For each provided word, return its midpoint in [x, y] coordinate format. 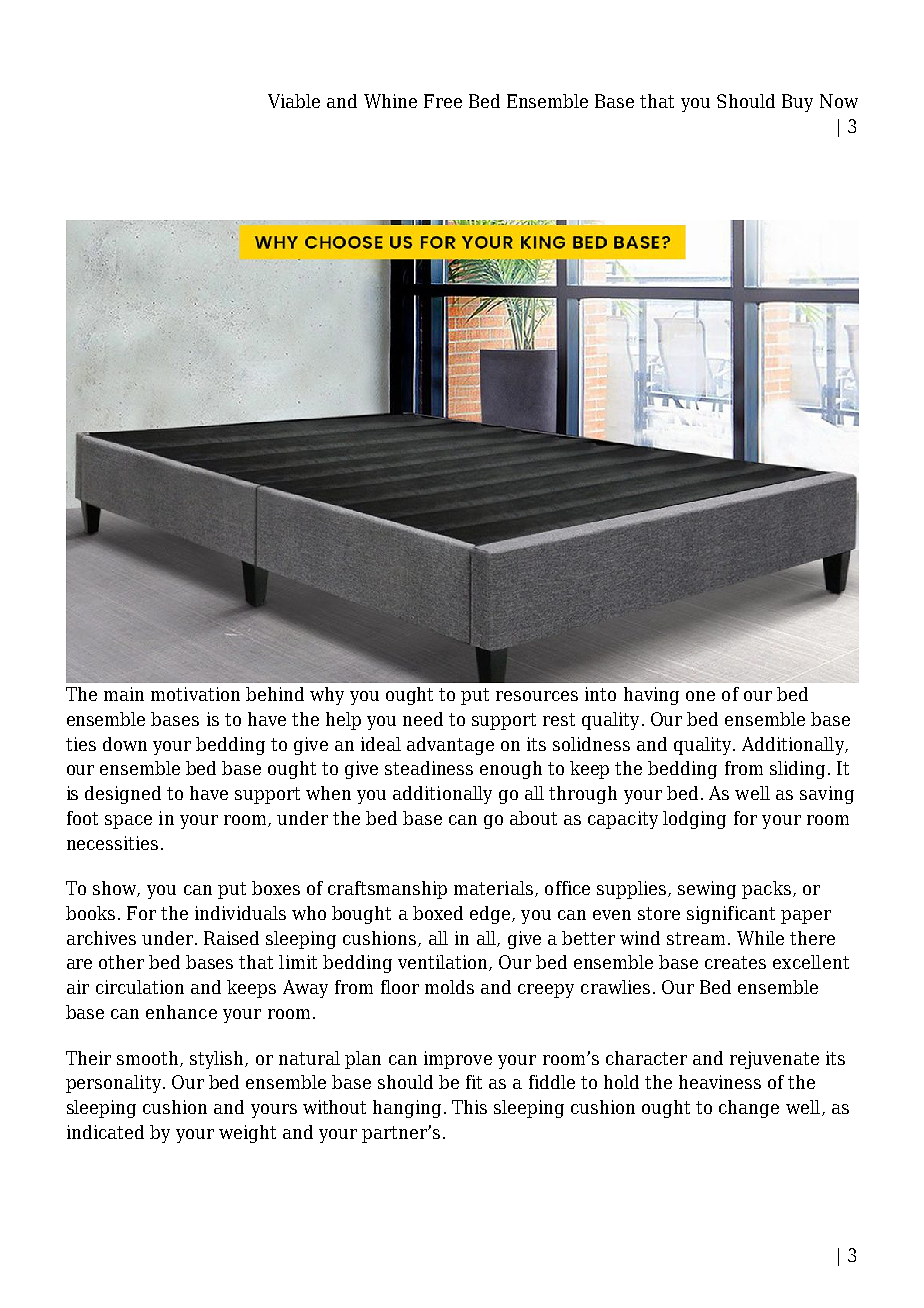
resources [537, 696]
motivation [195, 694]
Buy [797, 103]
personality [113, 1084]
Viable [294, 101]
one [700, 696]
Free [443, 101]
